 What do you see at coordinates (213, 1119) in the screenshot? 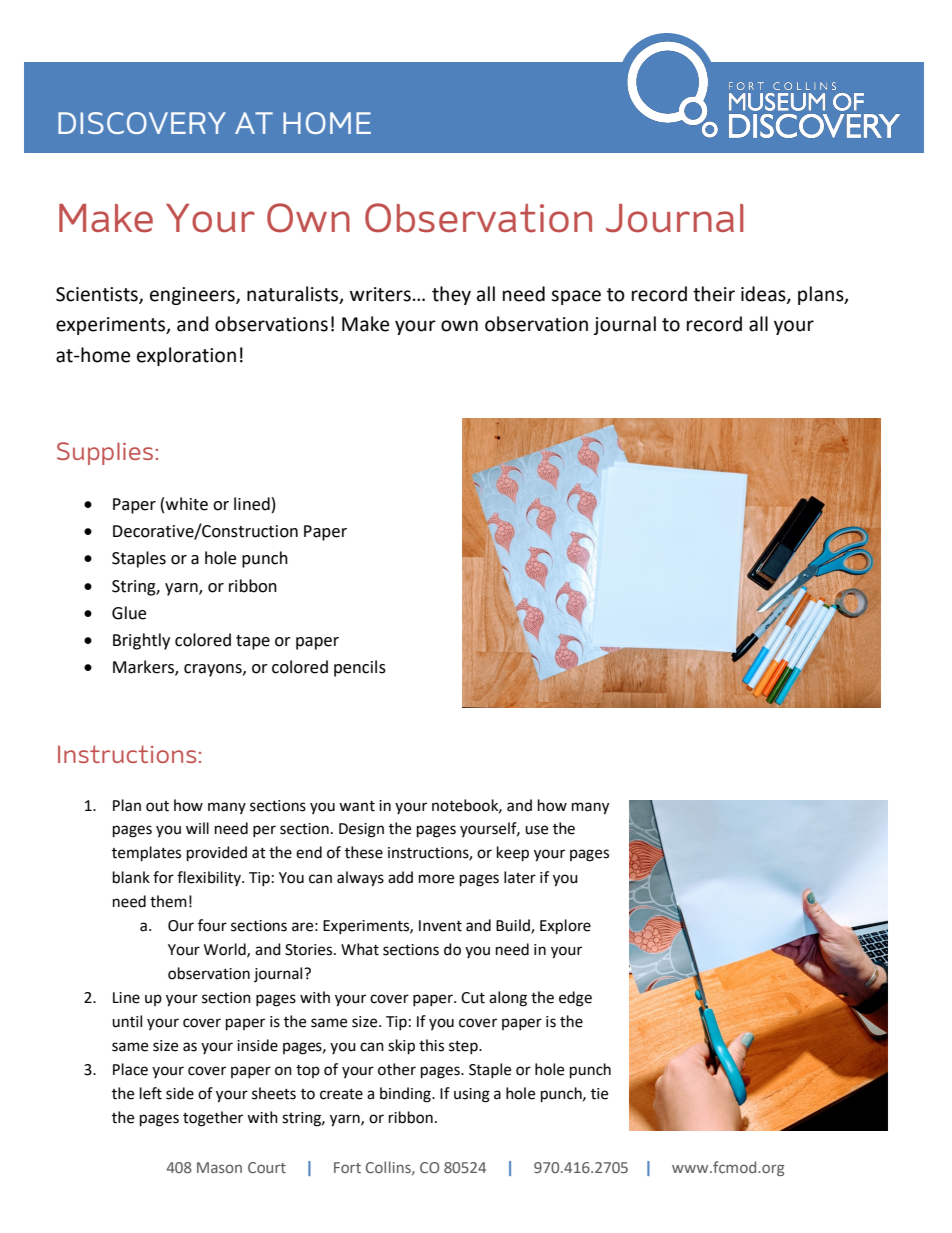
I see `together` at bounding box center [213, 1119].
